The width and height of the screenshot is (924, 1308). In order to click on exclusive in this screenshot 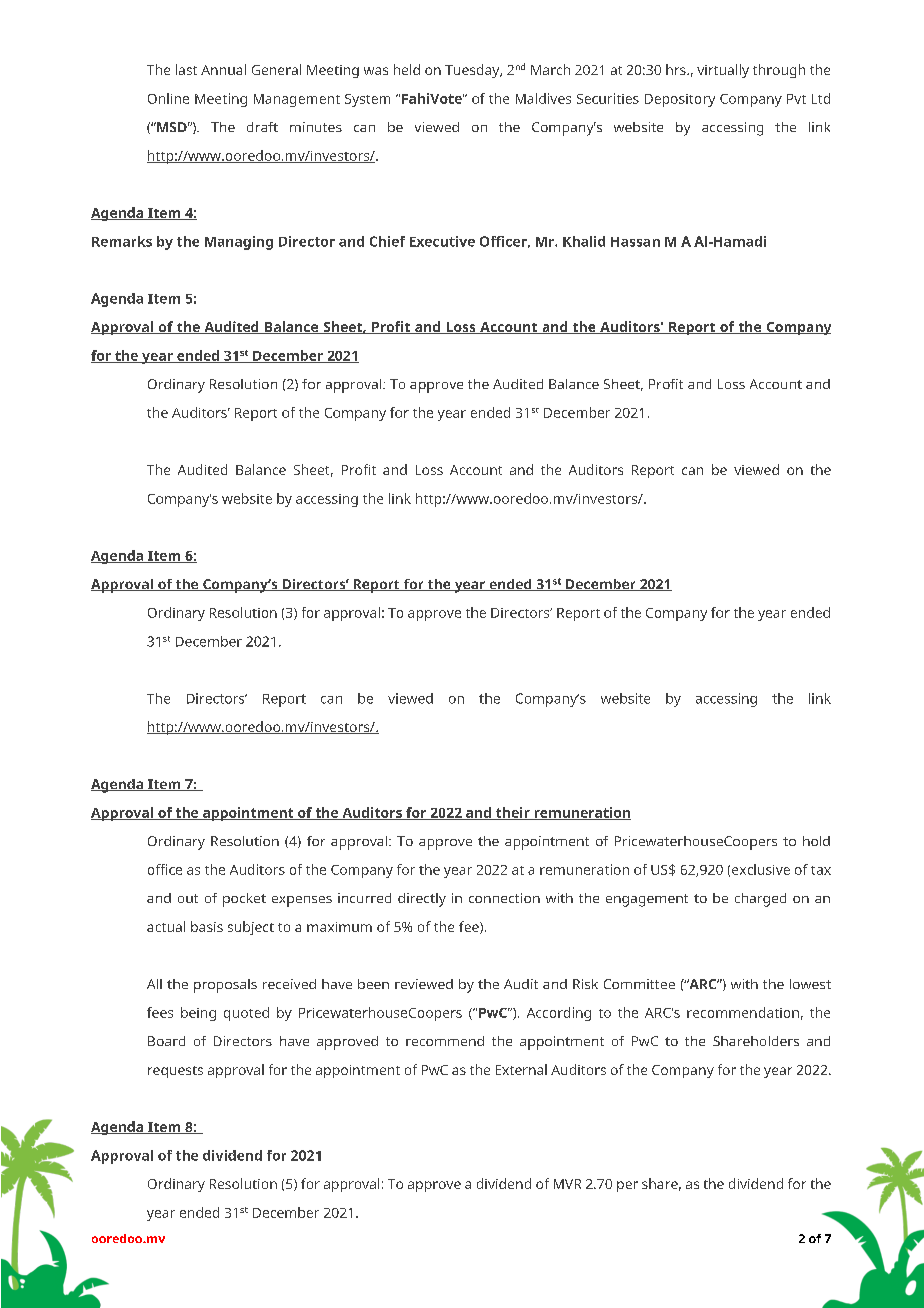, I will do `click(761, 869)`.
